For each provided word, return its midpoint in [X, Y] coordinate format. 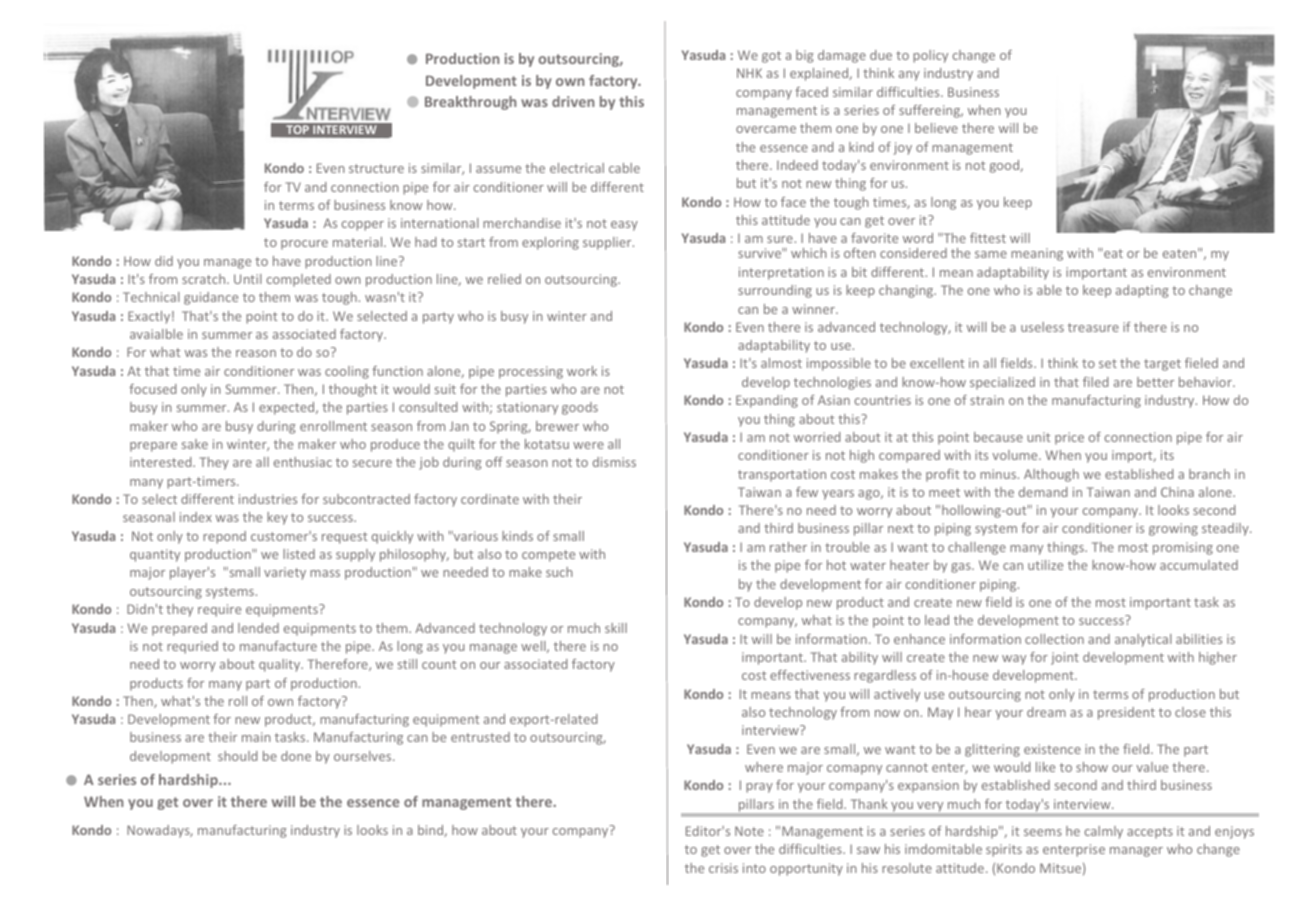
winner [814, 309]
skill [616, 628]
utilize [1045, 565]
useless [1042, 327]
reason [256, 353]
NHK [749, 73]
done [296, 756]
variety [285, 573]
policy [930, 56]
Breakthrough [470, 103]
